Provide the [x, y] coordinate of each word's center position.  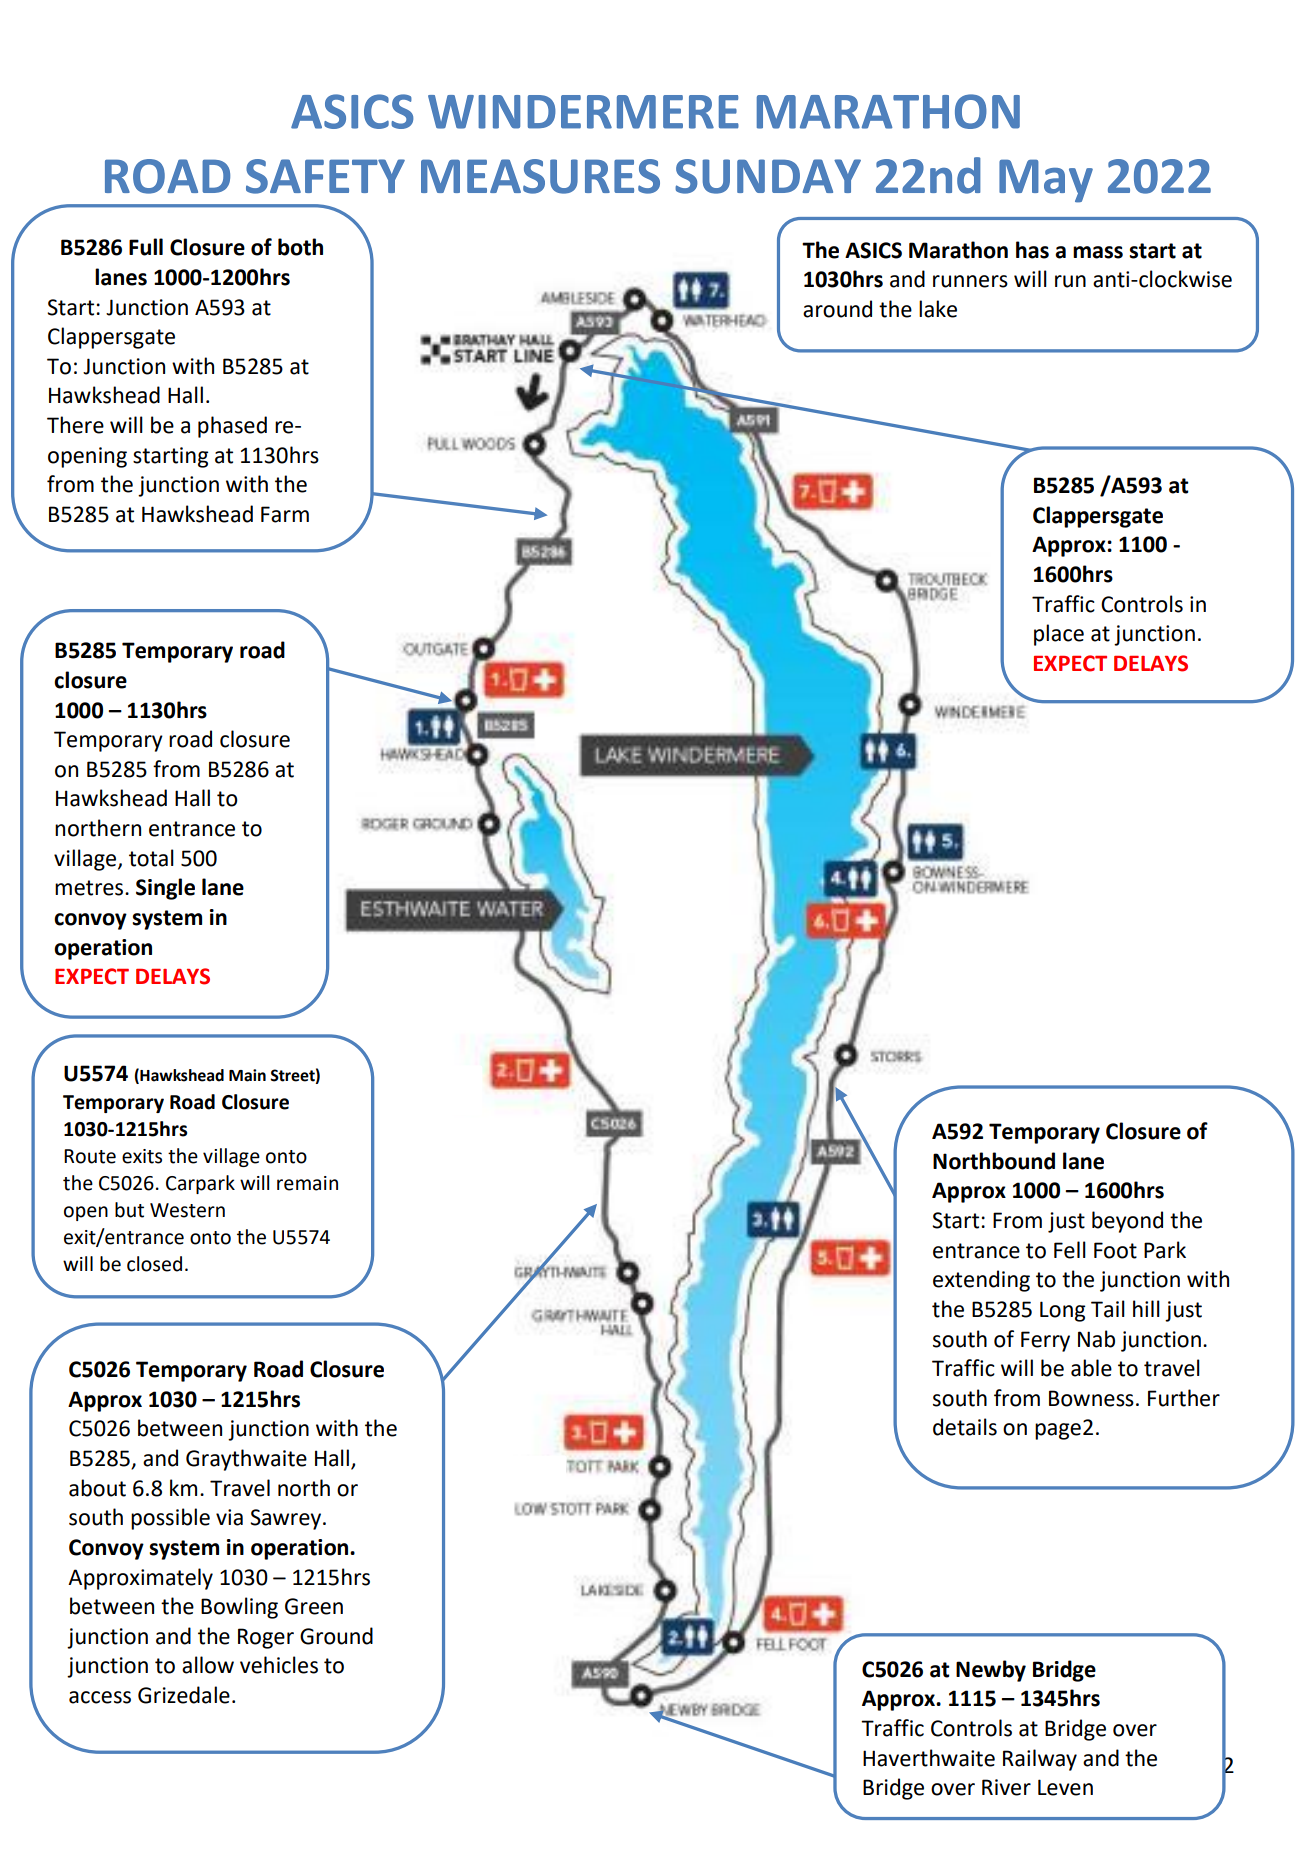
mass [1098, 252]
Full [146, 247]
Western [187, 1210]
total [151, 858]
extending [981, 1281]
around [837, 309]
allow [208, 1665]
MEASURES [540, 176]
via [229, 1517]
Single [165, 889]
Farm [285, 514]
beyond [1127, 1222]
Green [314, 1606]
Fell [1070, 1250]
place [1059, 635]
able [1091, 1368]
